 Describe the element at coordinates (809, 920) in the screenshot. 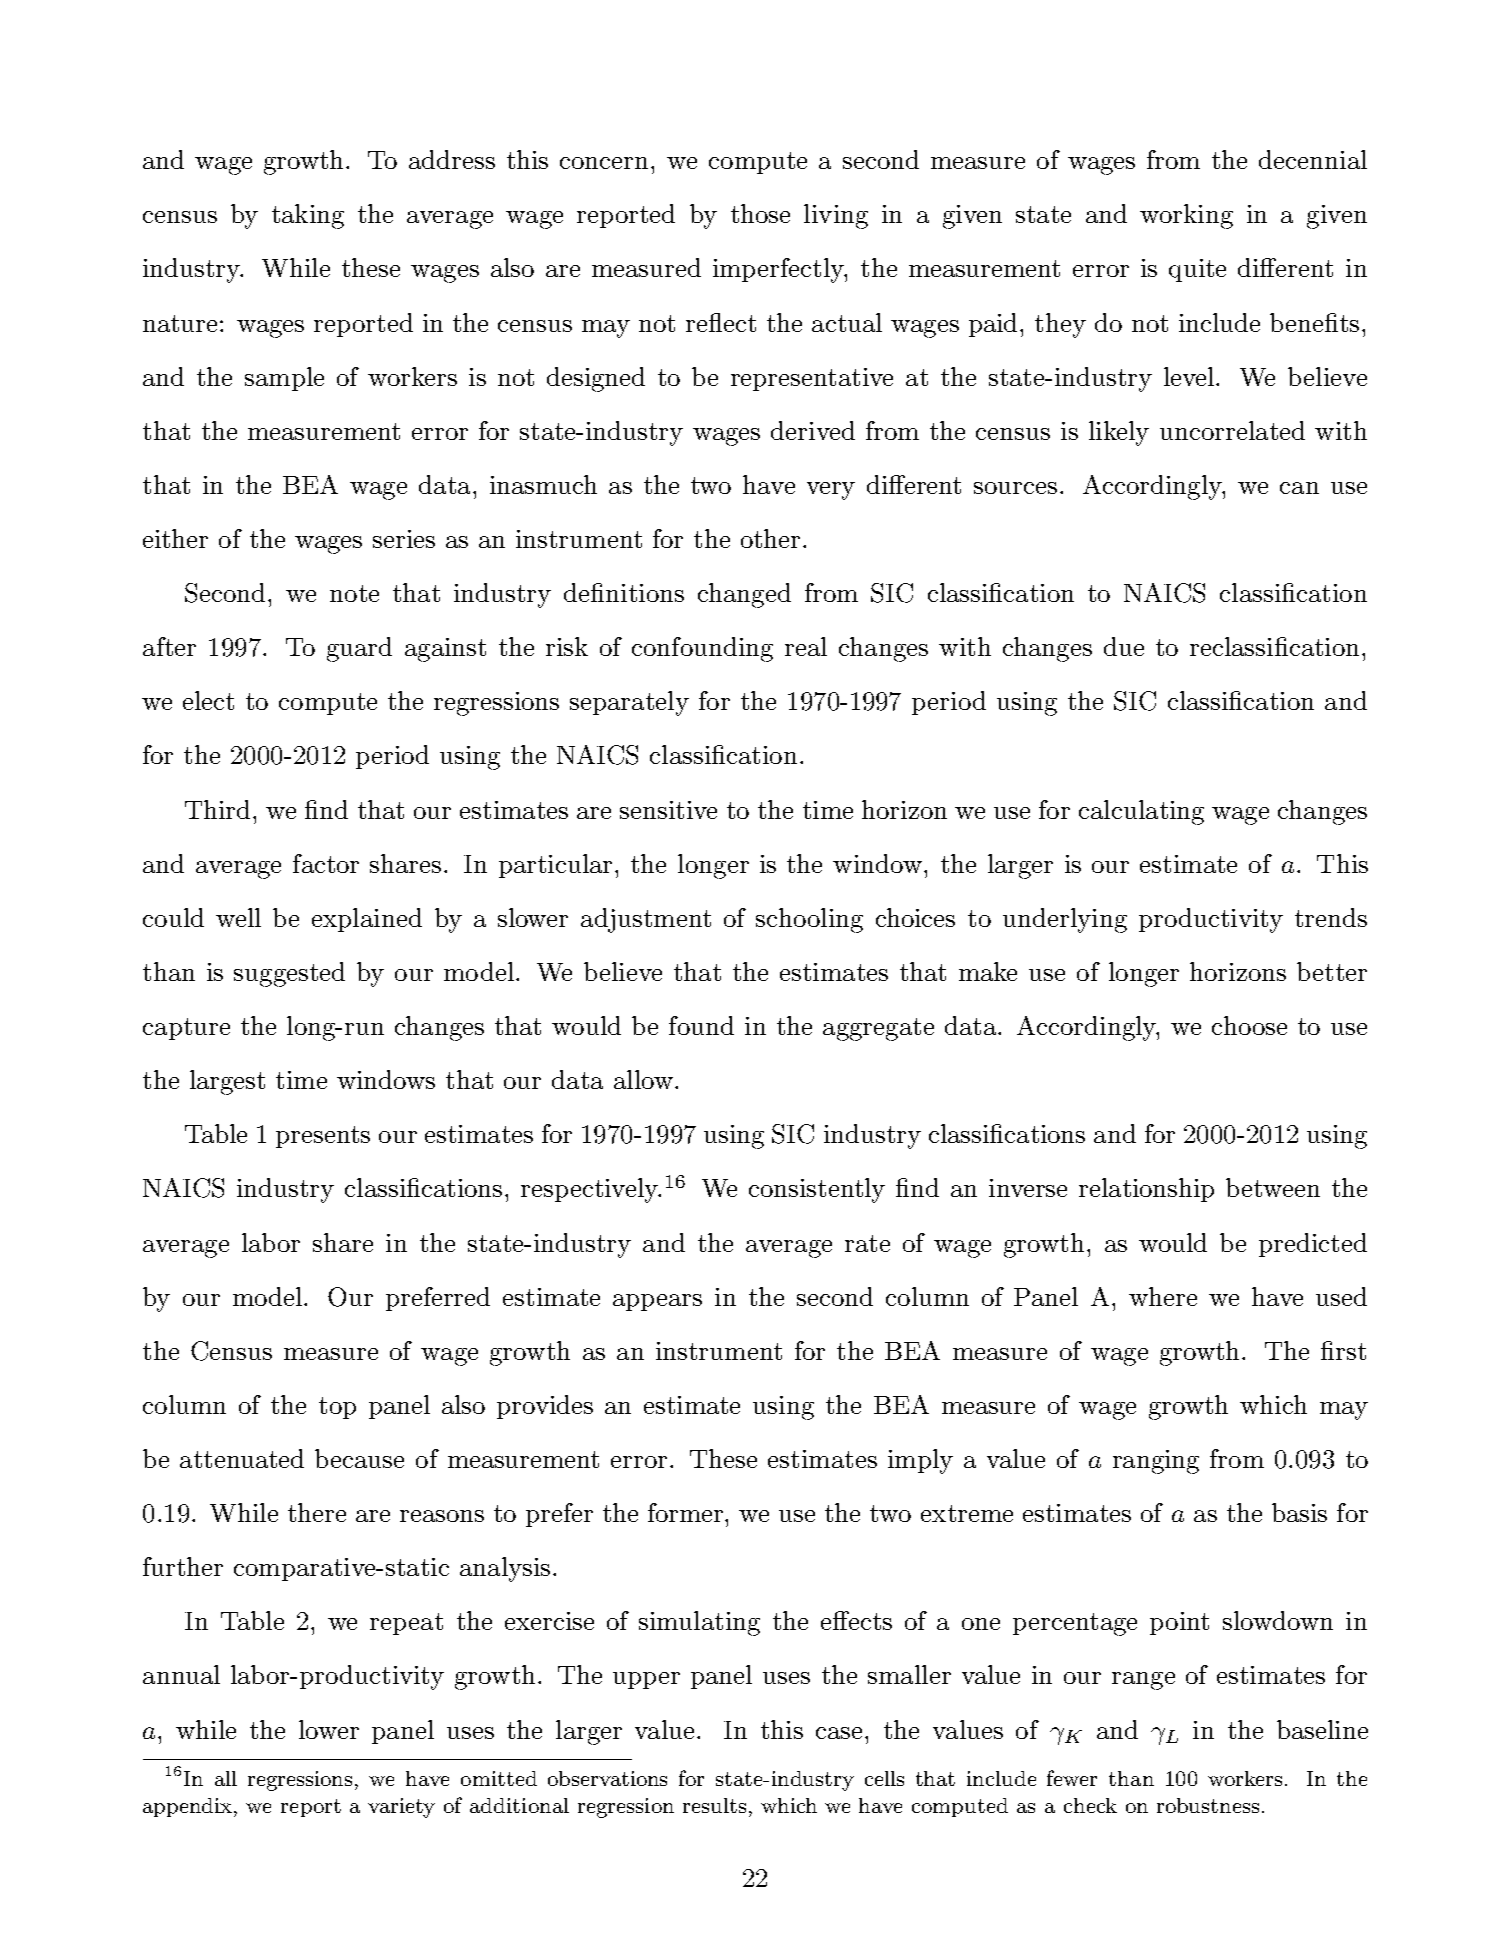

I see `schooling` at that location.
